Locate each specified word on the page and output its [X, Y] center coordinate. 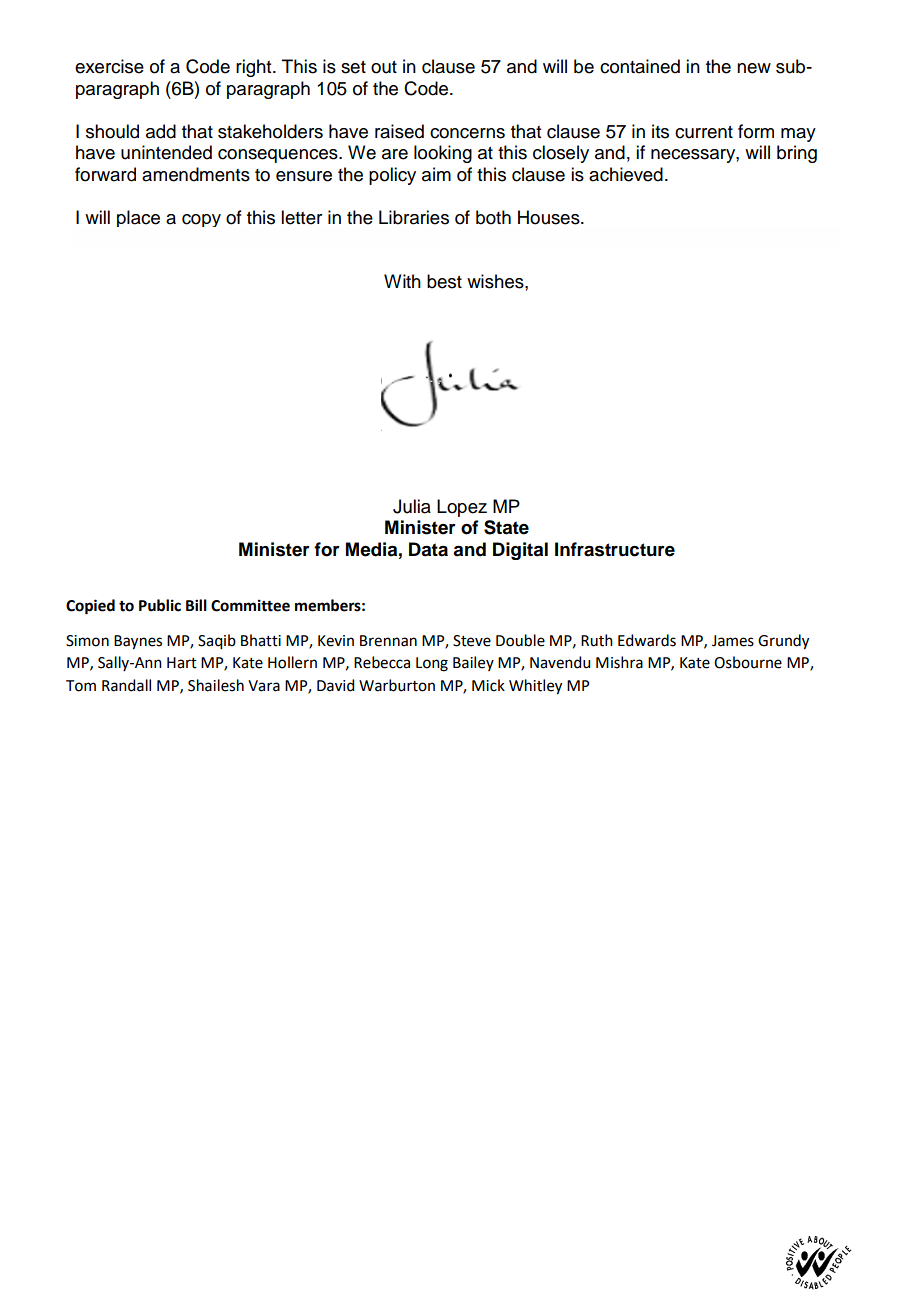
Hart [182, 663]
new [754, 68]
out [384, 67]
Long [432, 664]
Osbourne [748, 662]
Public [160, 605]
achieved [626, 174]
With [402, 281]
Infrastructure [615, 549]
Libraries [414, 217]
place [138, 218]
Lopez [462, 508]
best [444, 281]
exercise [109, 66]
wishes [496, 281]
